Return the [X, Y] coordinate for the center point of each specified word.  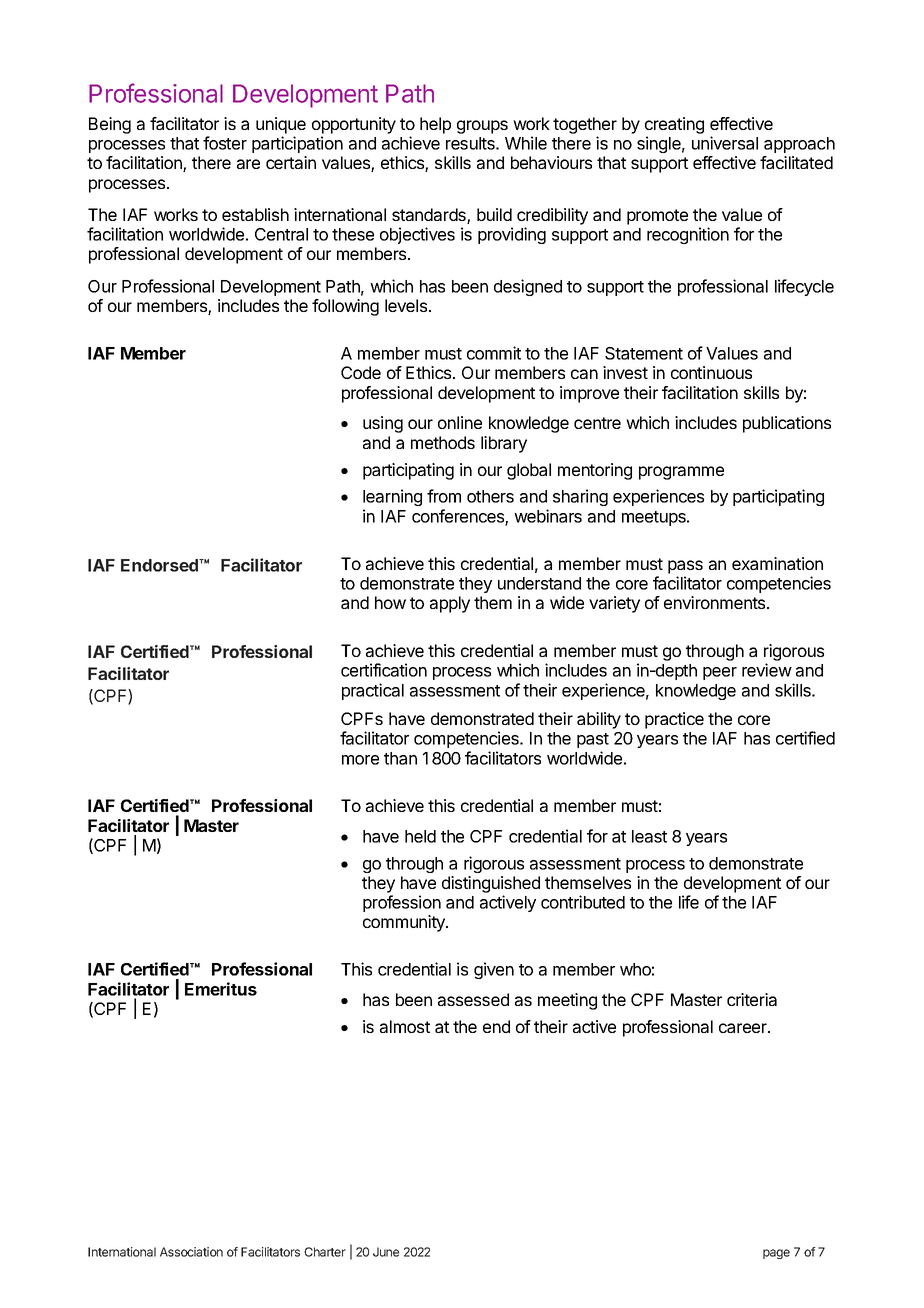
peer [720, 673]
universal [725, 143]
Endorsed [161, 565]
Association [191, 1252]
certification [384, 670]
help [435, 125]
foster [225, 143]
